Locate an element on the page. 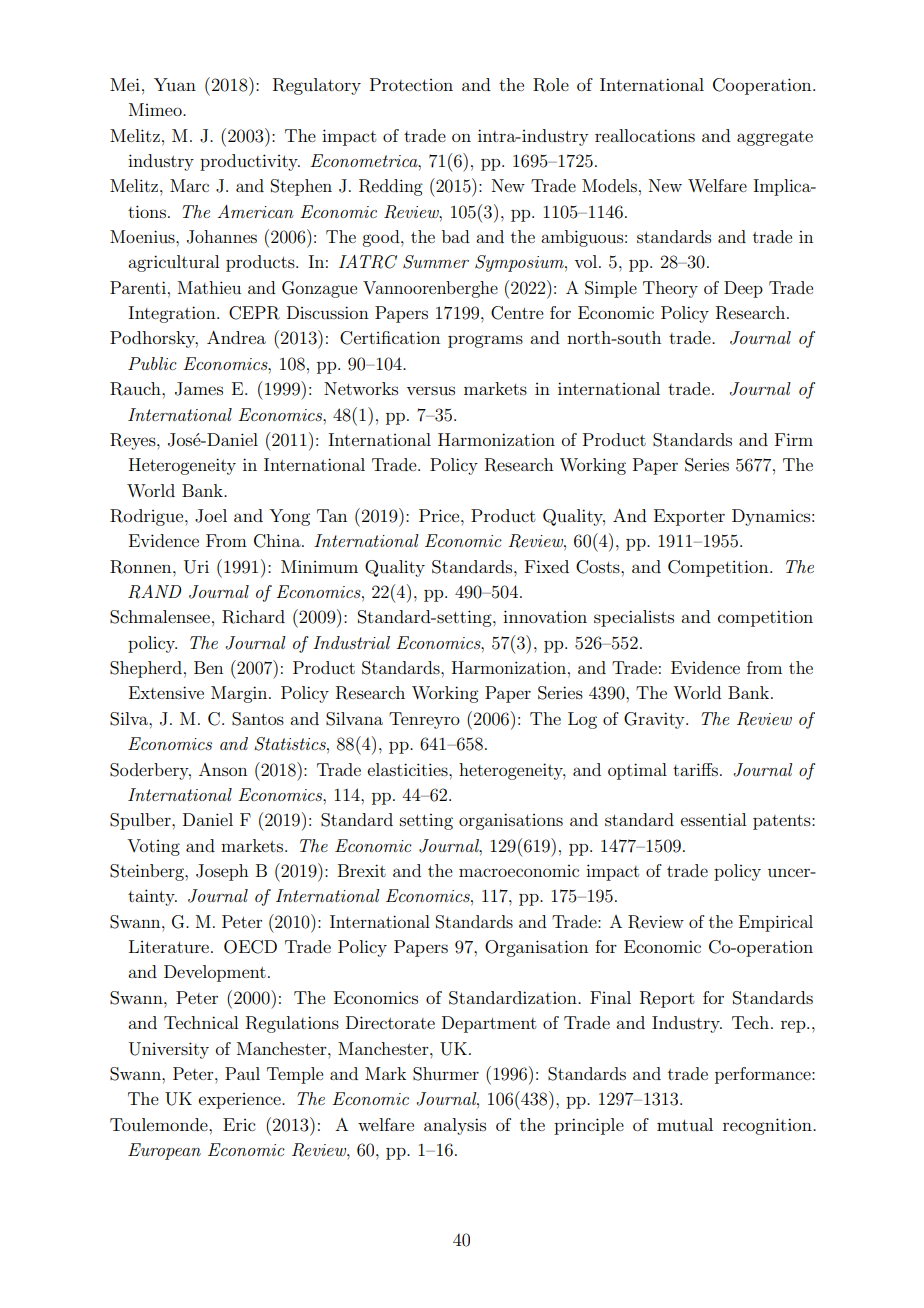 The width and height of the document is (924, 1308). Anson is located at coordinates (223, 769).
